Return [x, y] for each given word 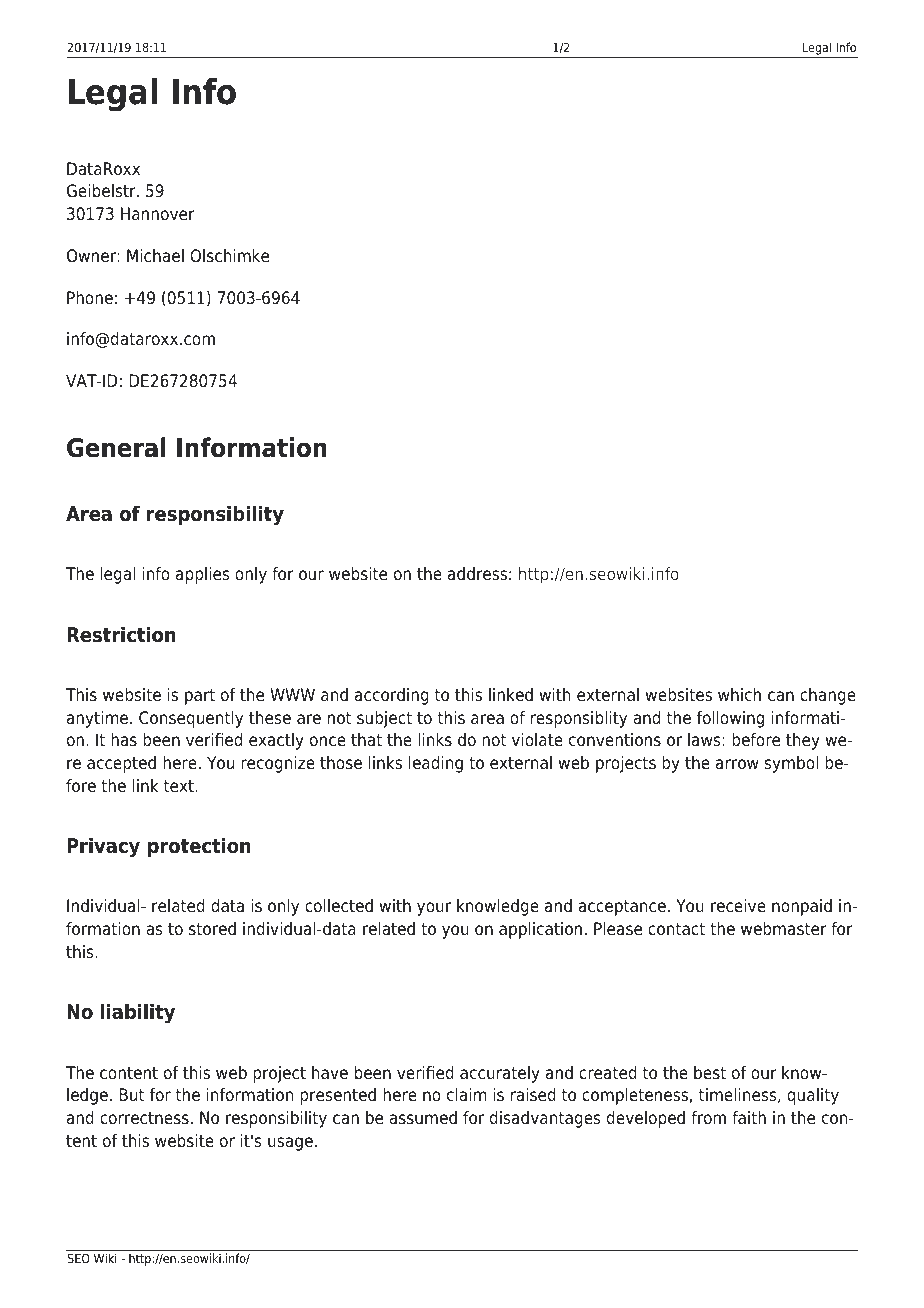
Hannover [158, 214]
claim [466, 1095]
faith [749, 1118]
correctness [144, 1118]
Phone [90, 298]
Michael [155, 256]
